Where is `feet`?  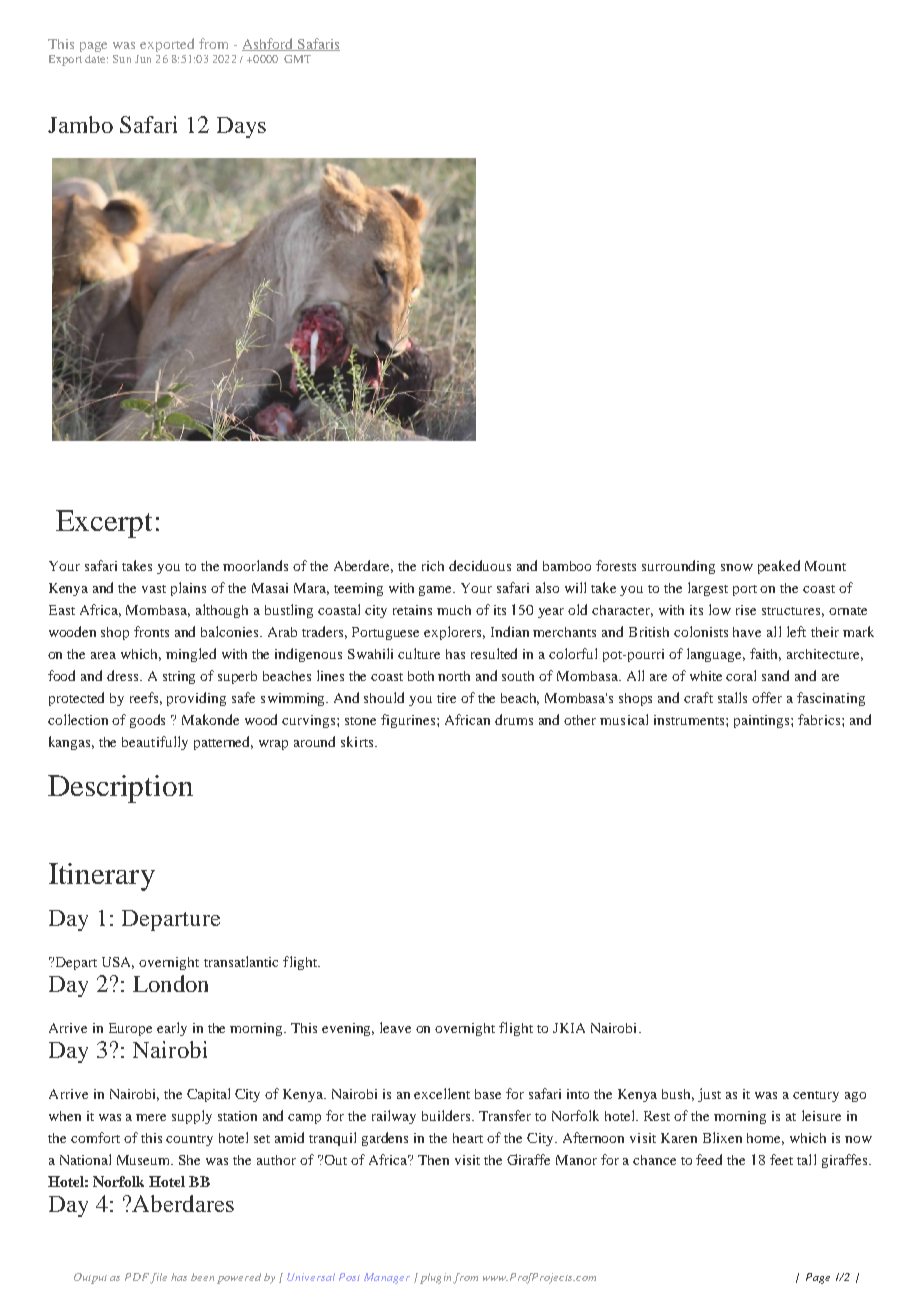
feet is located at coordinates (781, 1159).
